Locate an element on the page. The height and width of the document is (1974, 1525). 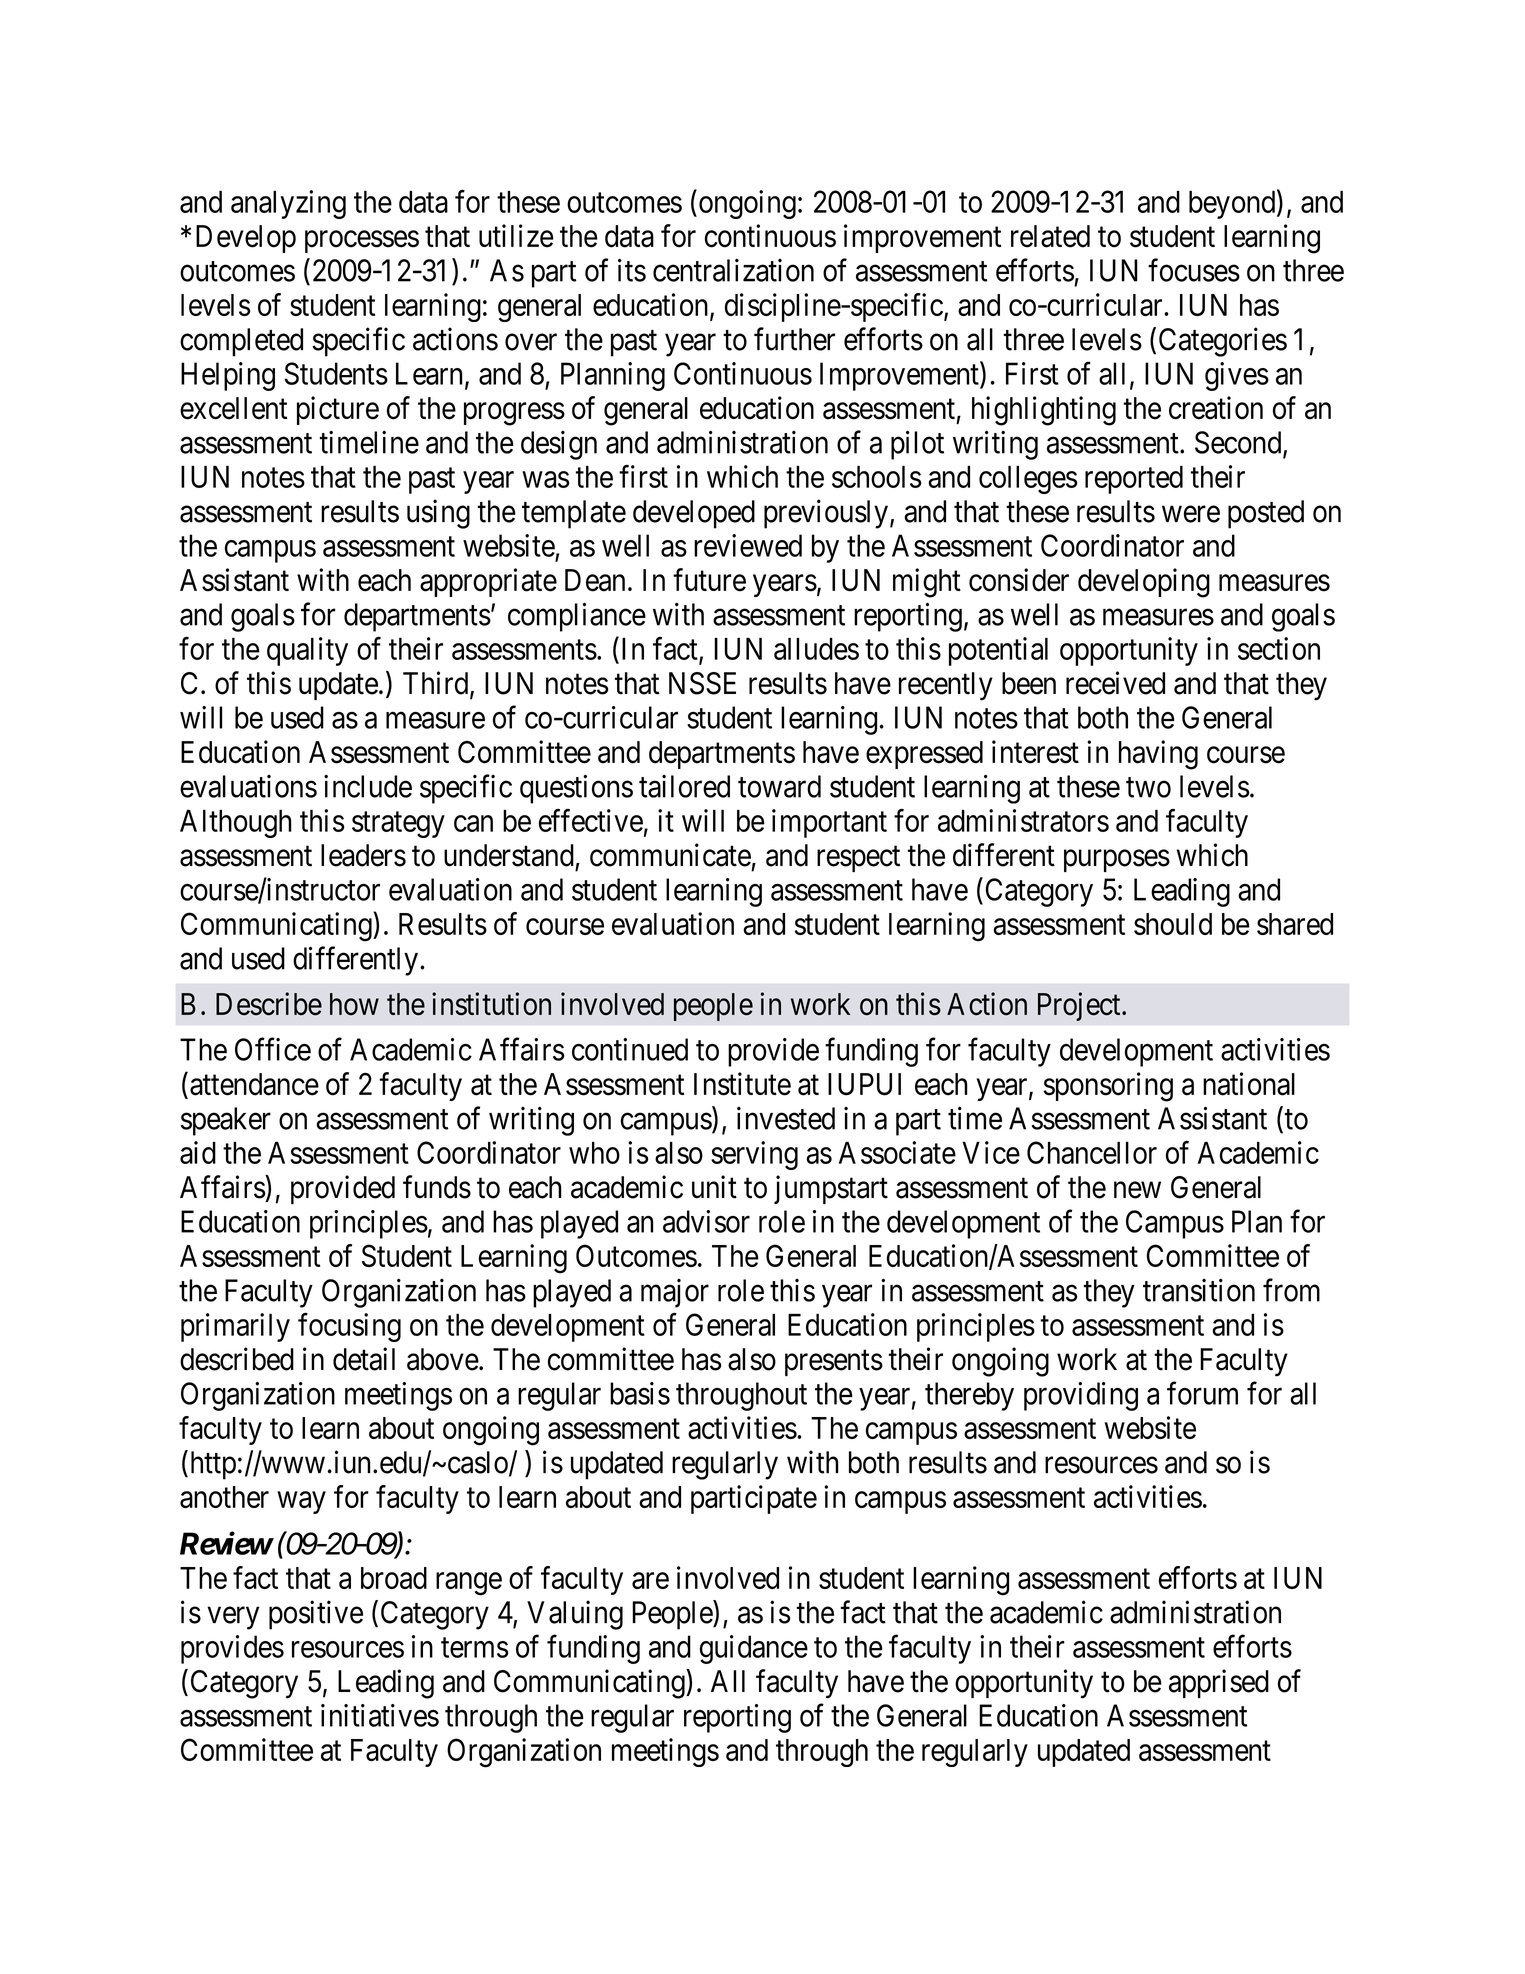
analyzing is located at coordinates (288, 204).
